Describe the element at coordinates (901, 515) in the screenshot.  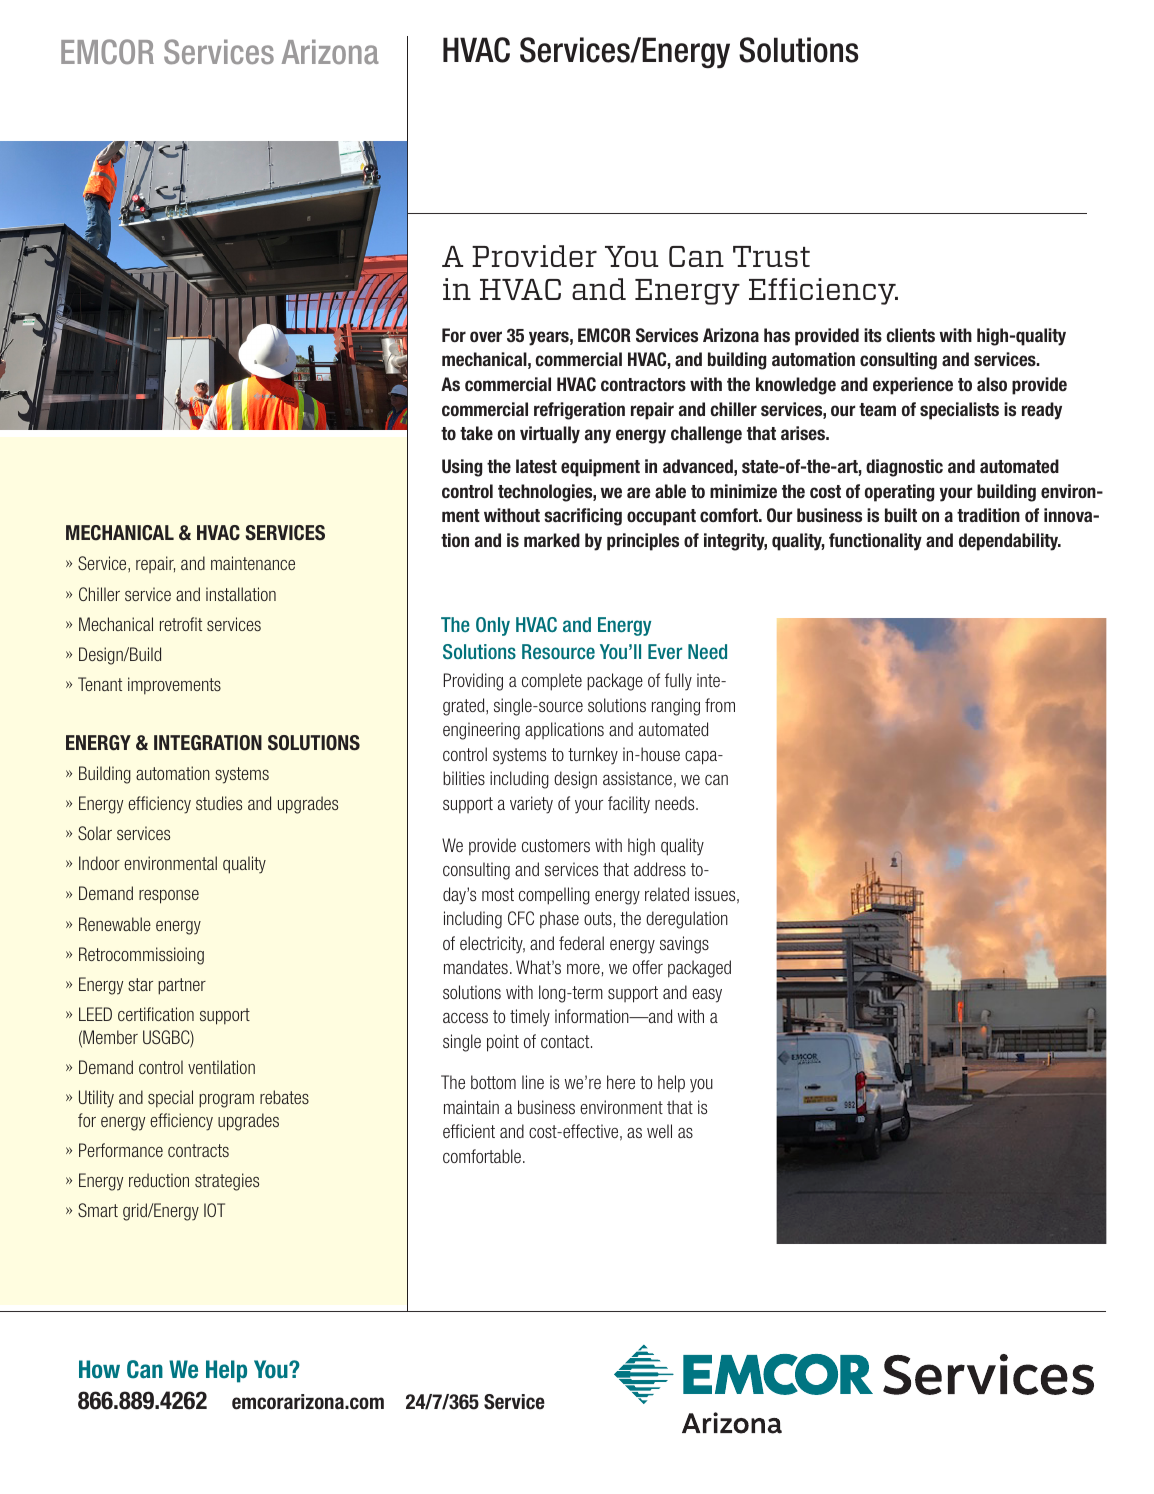
I see `built` at that location.
